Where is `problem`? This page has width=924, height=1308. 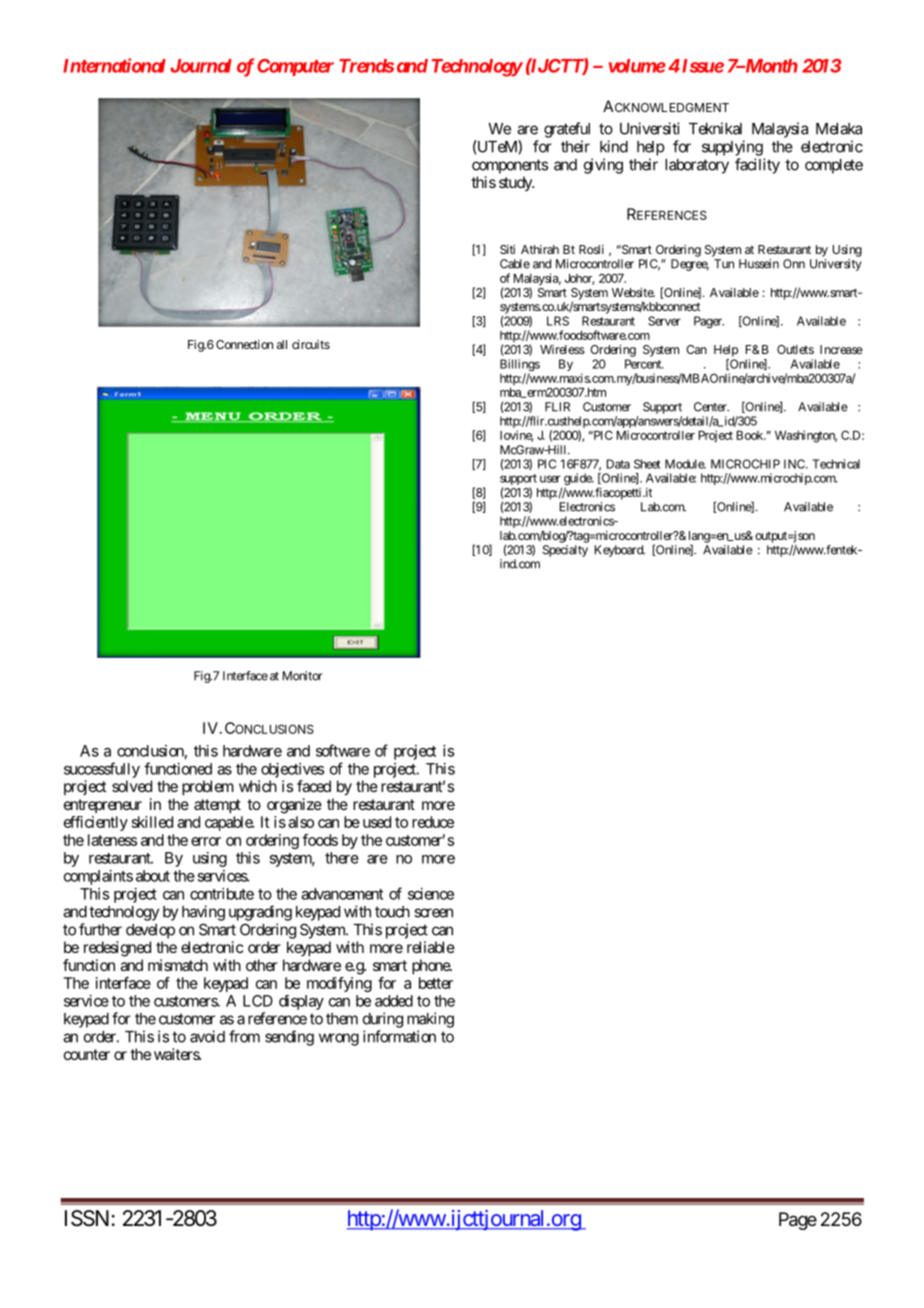 problem is located at coordinates (208, 788).
